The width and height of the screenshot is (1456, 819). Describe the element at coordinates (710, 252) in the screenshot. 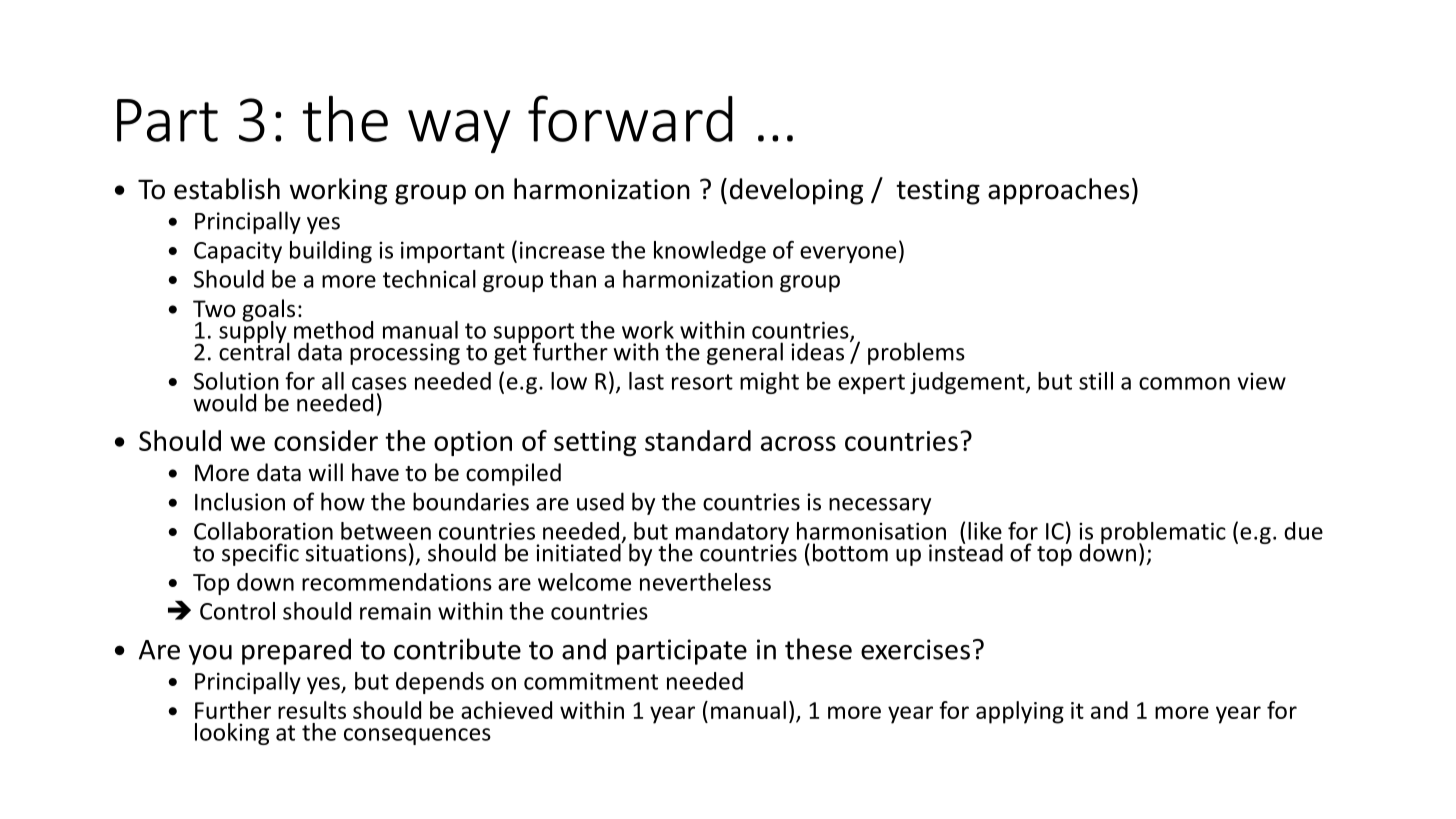

I see `knowledge` at that location.
